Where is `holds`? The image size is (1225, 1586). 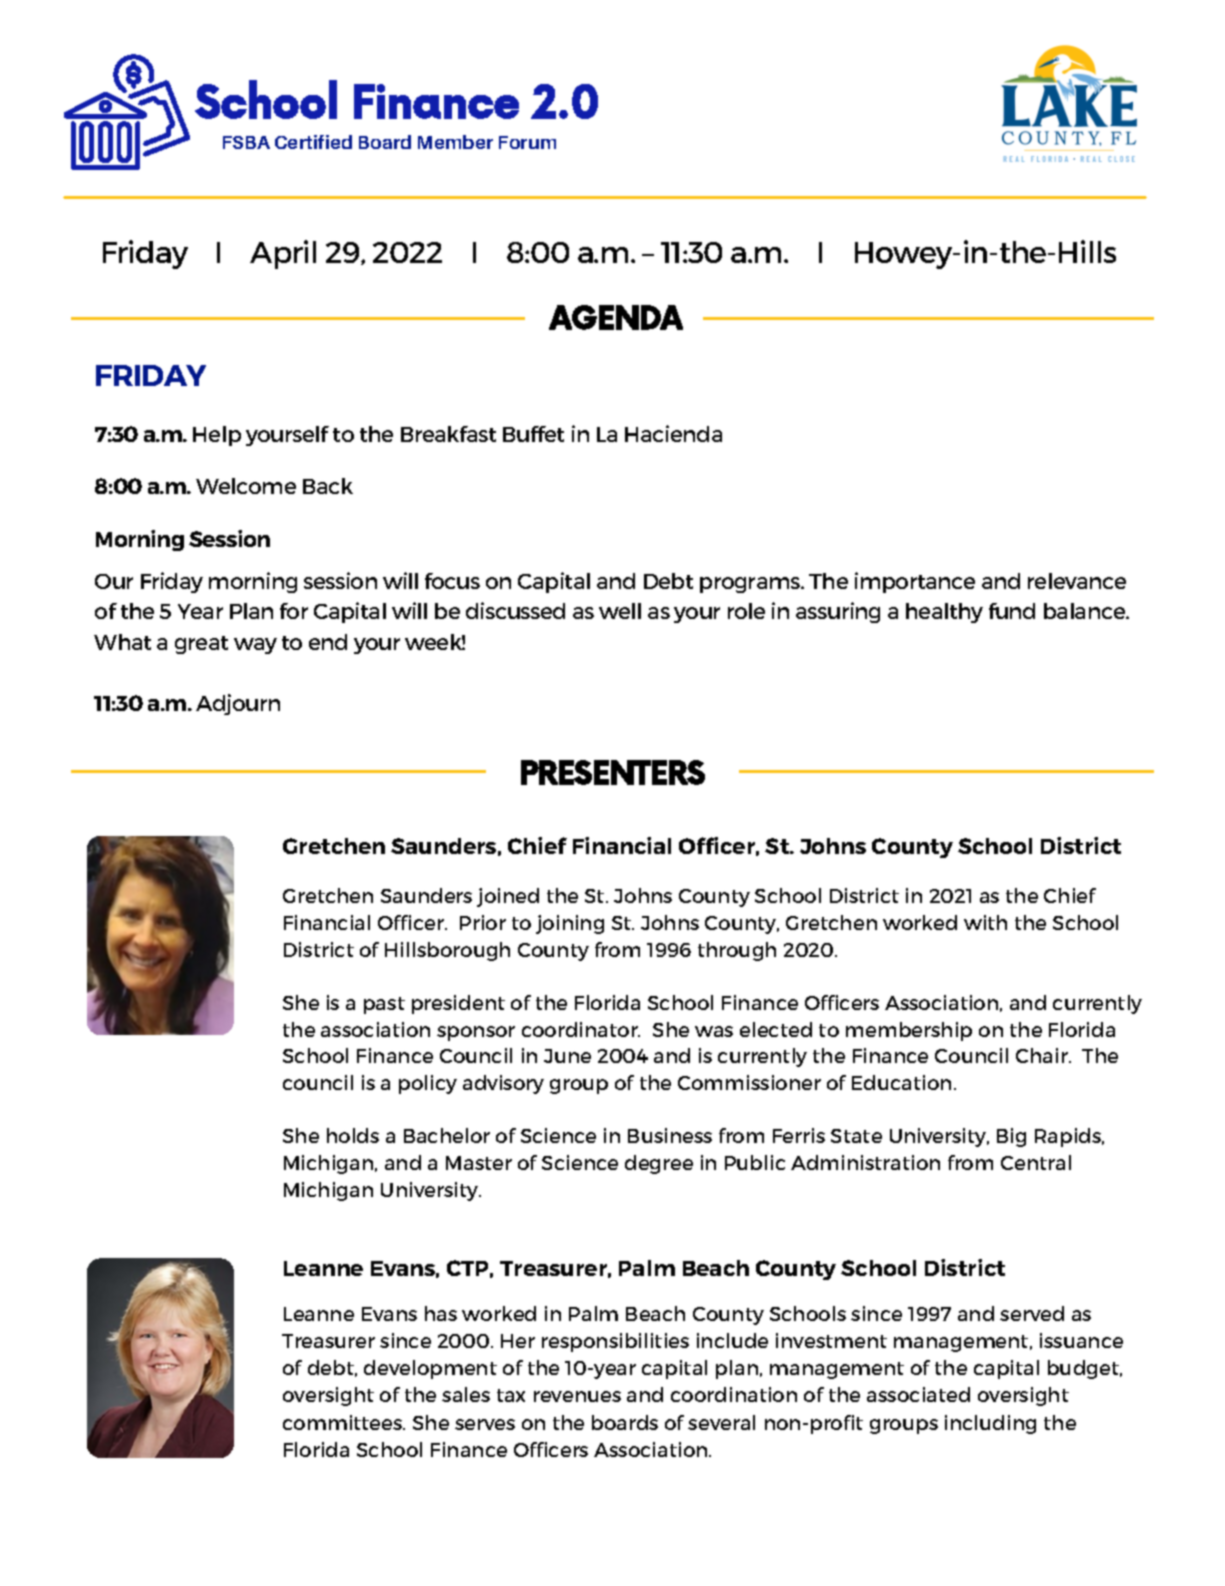
holds is located at coordinates (353, 1135).
